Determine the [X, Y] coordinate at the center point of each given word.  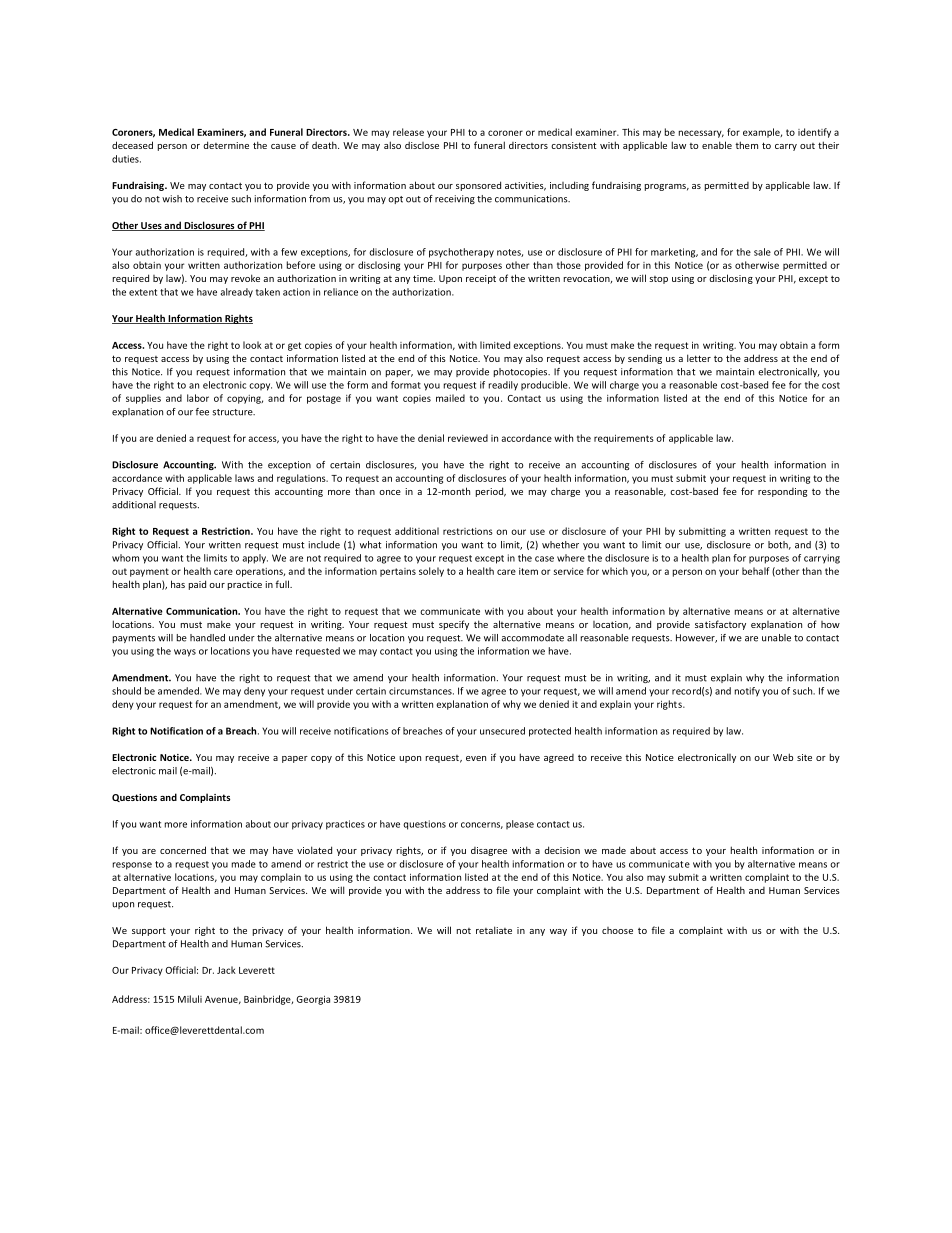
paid [197, 585]
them [746, 145]
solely [431, 572]
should [126, 691]
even [476, 758]
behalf [756, 571]
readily [503, 386]
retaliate [494, 930]
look [252, 345]
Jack [226, 970]
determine [226, 145]
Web [783, 757]
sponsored [478, 186]
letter [699, 358]
